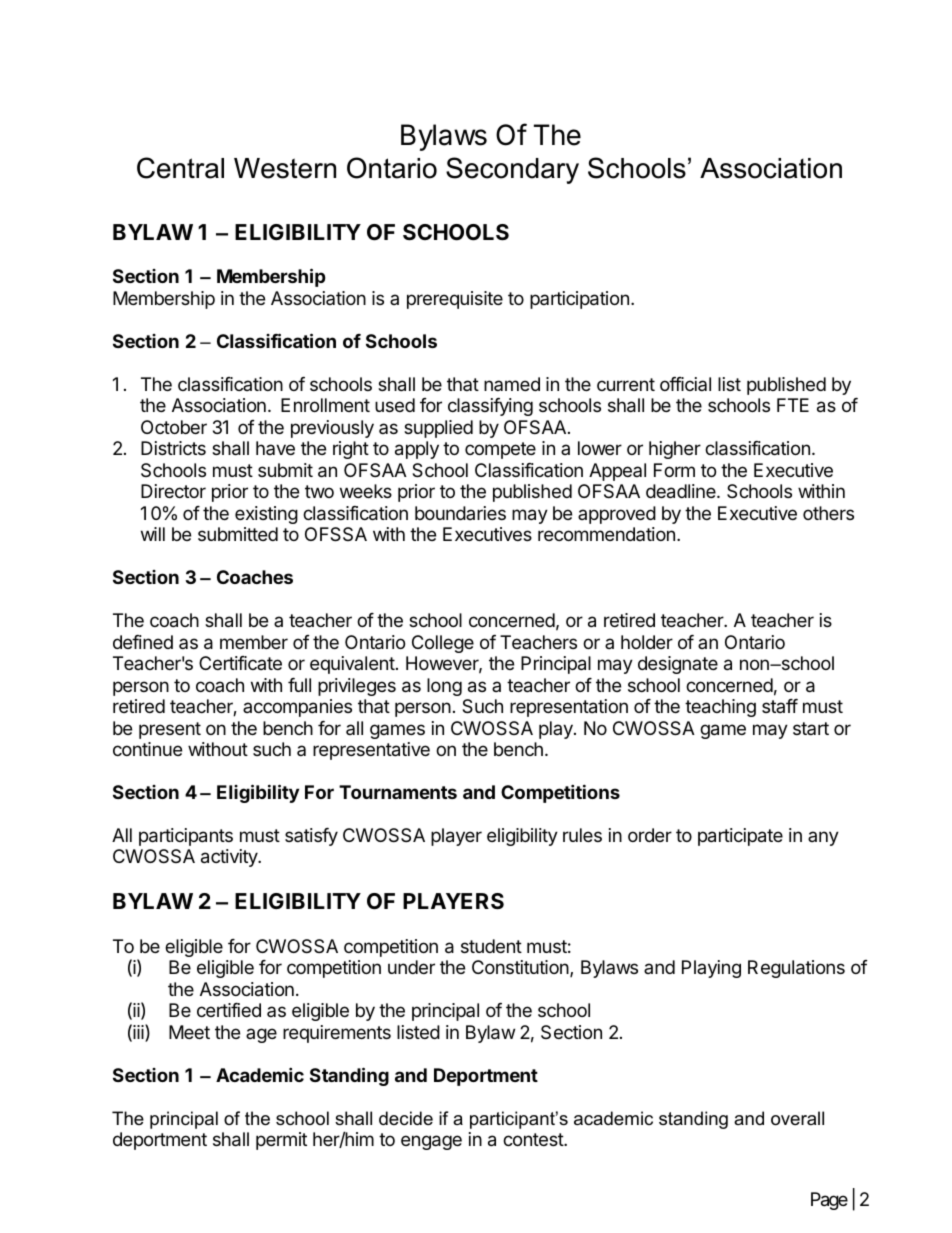 The image size is (952, 1233). I want to click on permit, so click(281, 1141).
